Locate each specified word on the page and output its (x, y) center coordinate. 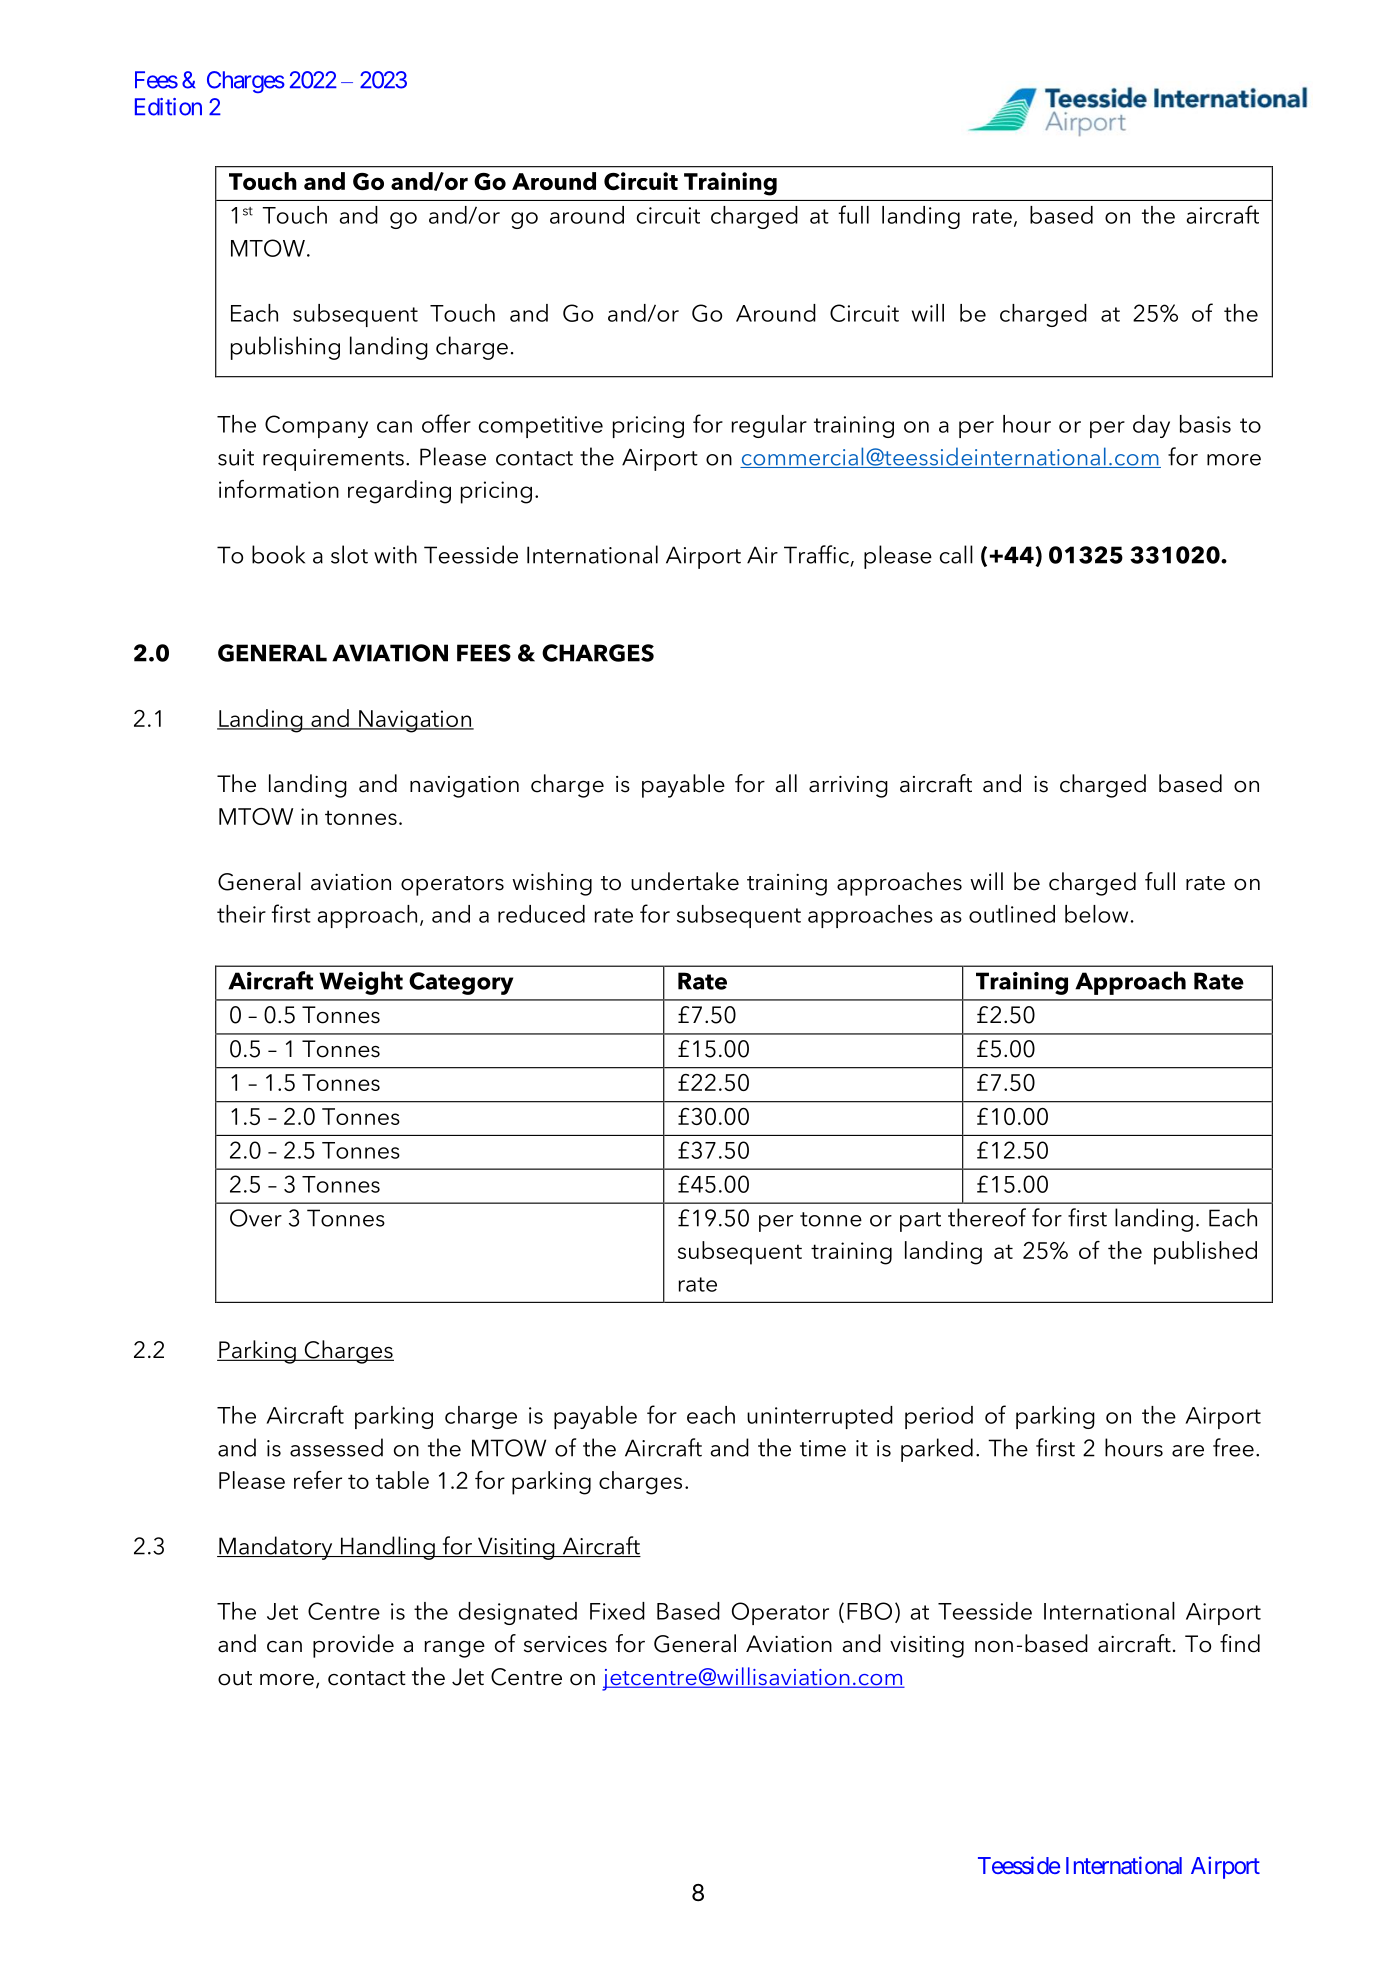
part (920, 1222)
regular (769, 426)
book (278, 554)
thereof (987, 1217)
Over (256, 1218)
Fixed (617, 1611)
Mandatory (276, 1548)
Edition (168, 107)
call (956, 554)
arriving (848, 787)
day (1151, 426)
